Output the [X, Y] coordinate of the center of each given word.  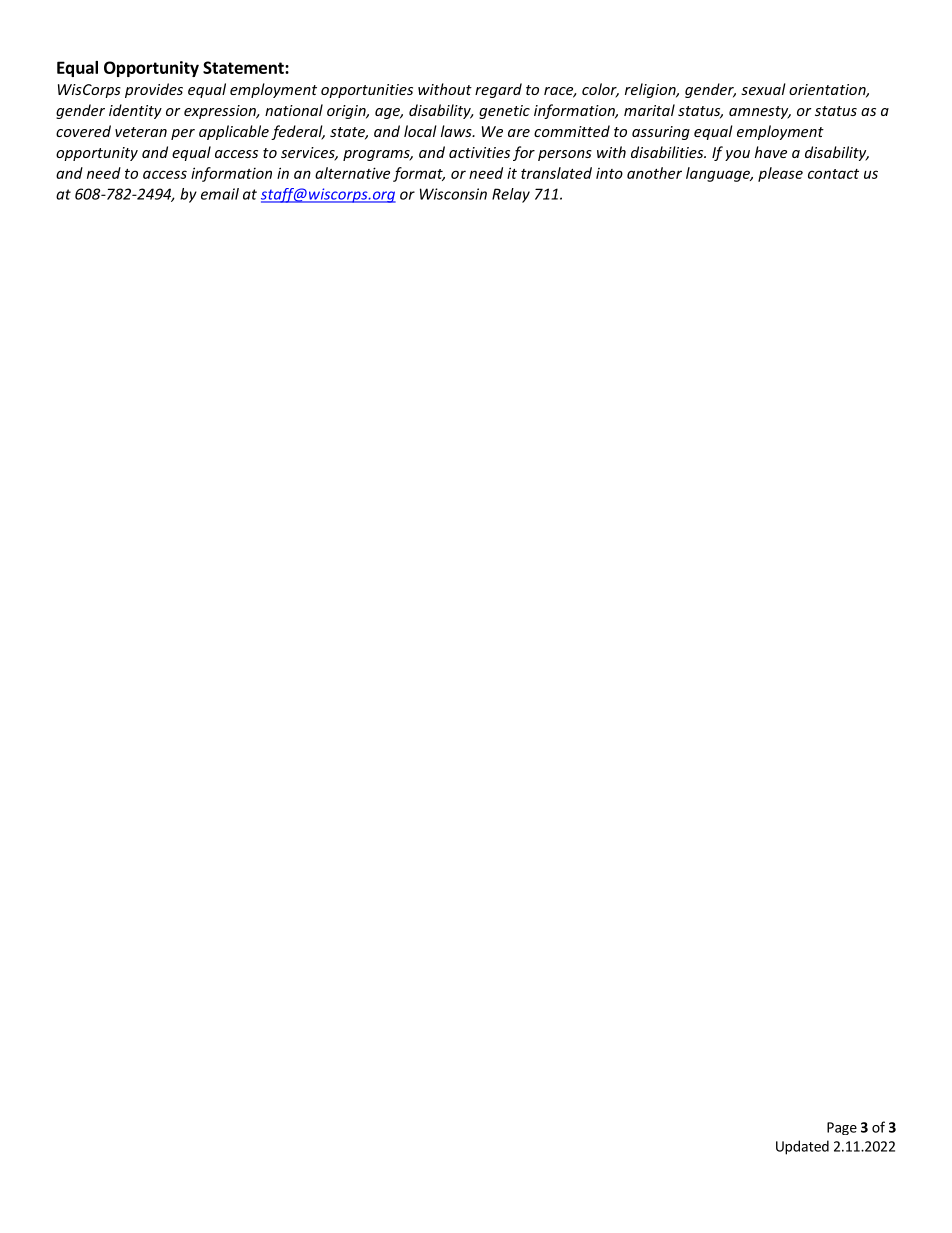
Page [842, 1128]
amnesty [760, 112]
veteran [141, 132]
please [780, 174]
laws [457, 131]
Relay [511, 195]
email [220, 194]
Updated [802, 1147]
